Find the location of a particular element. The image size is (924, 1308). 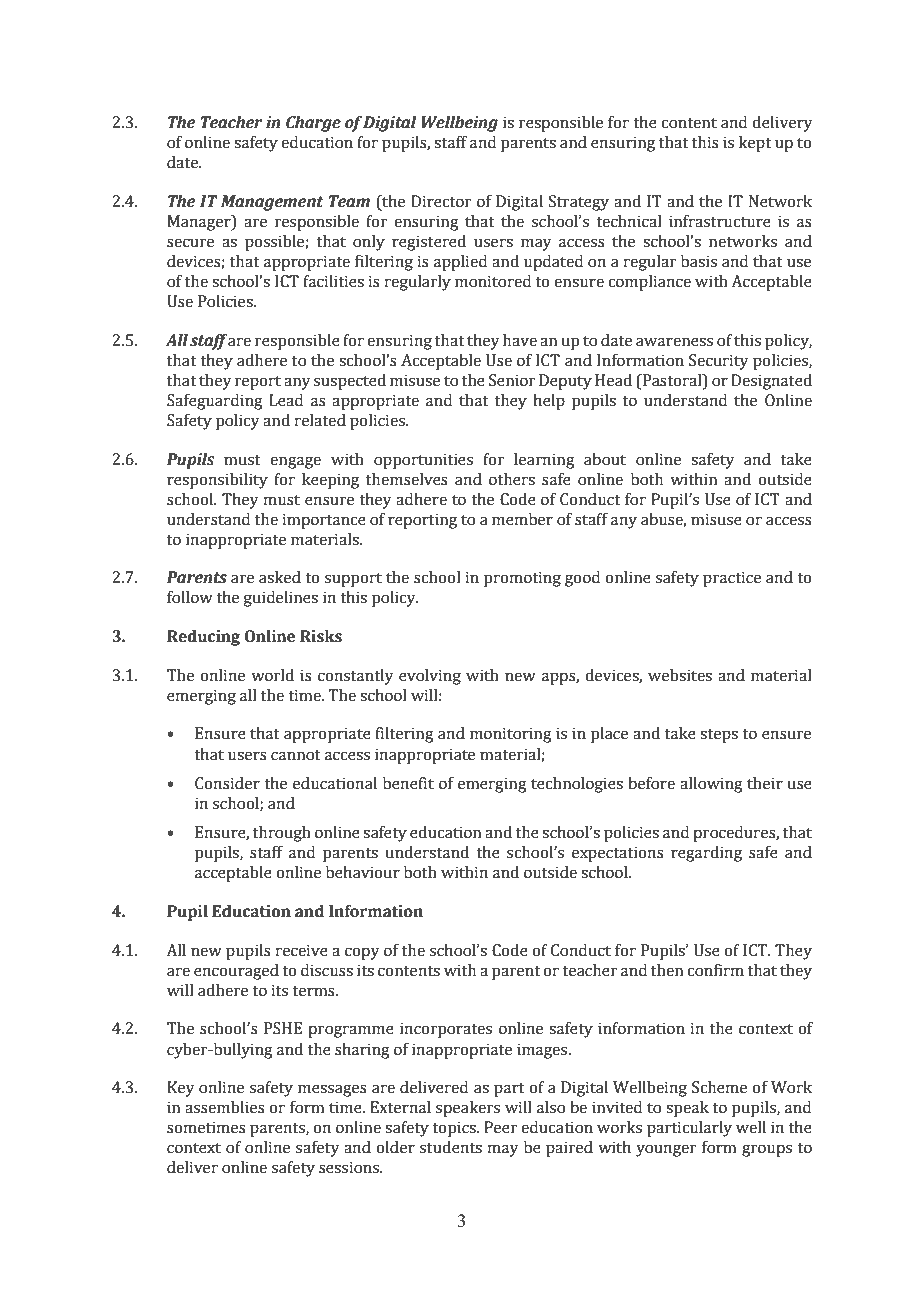

encouraged is located at coordinates (236, 972).
